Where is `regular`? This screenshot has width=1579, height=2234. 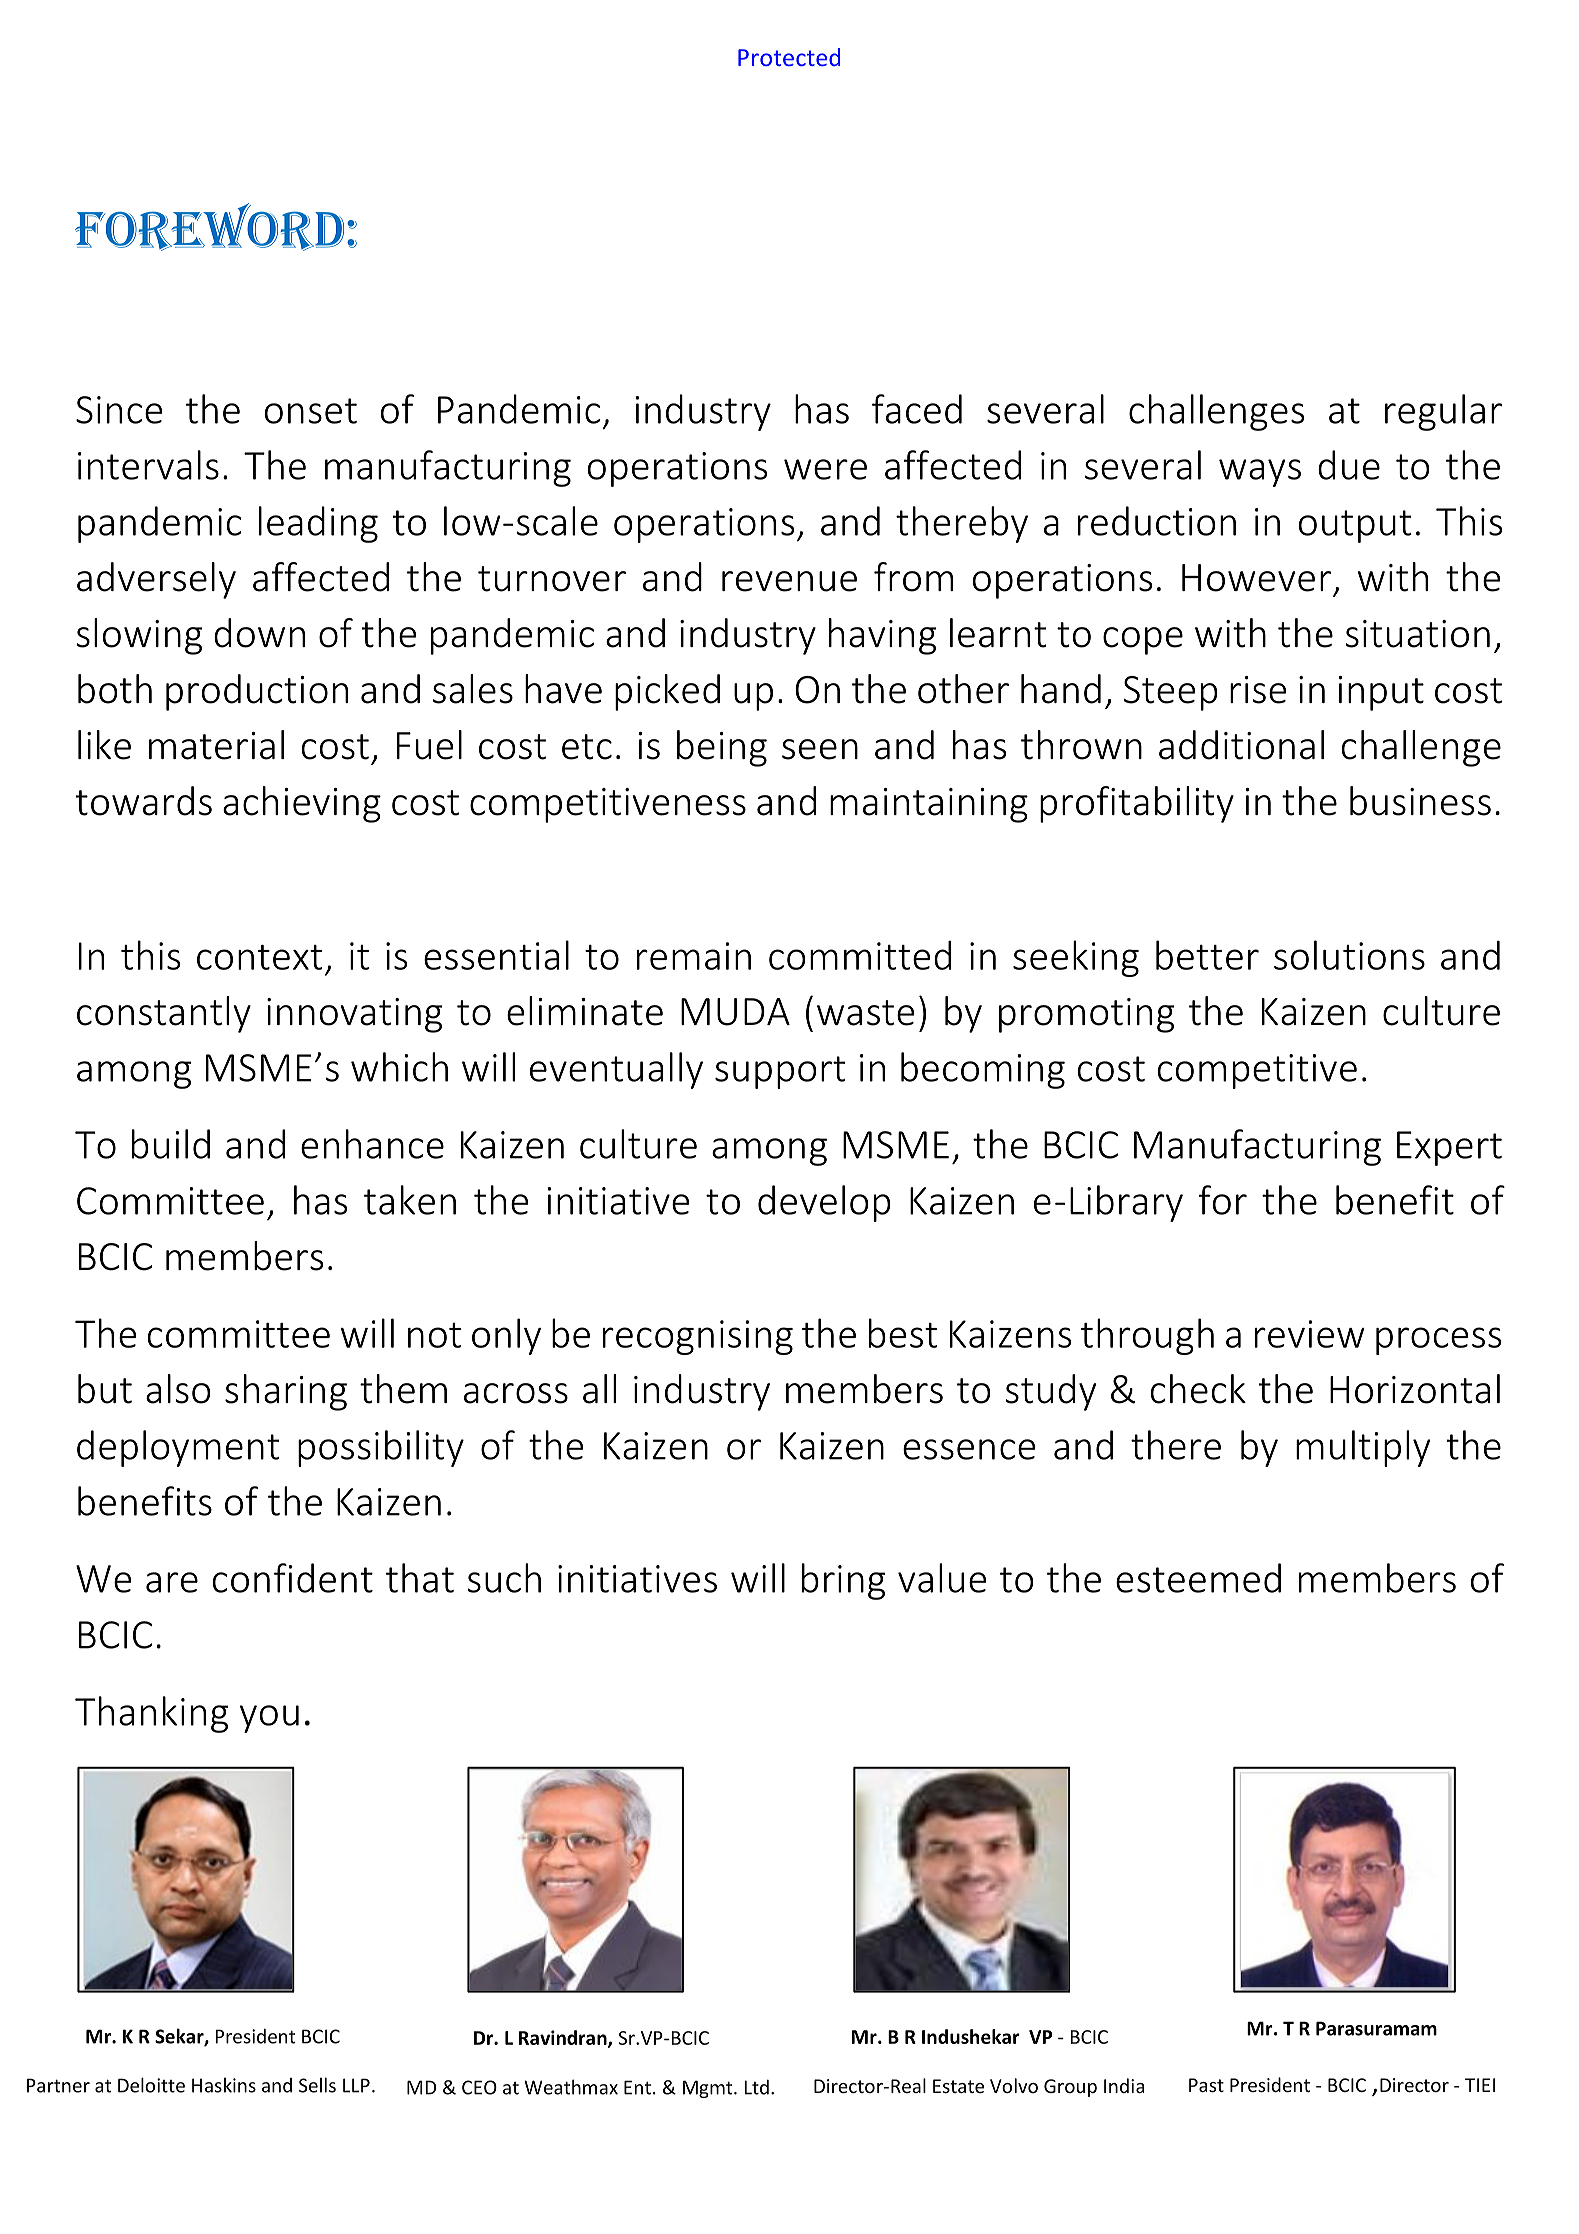 regular is located at coordinates (1443, 412).
